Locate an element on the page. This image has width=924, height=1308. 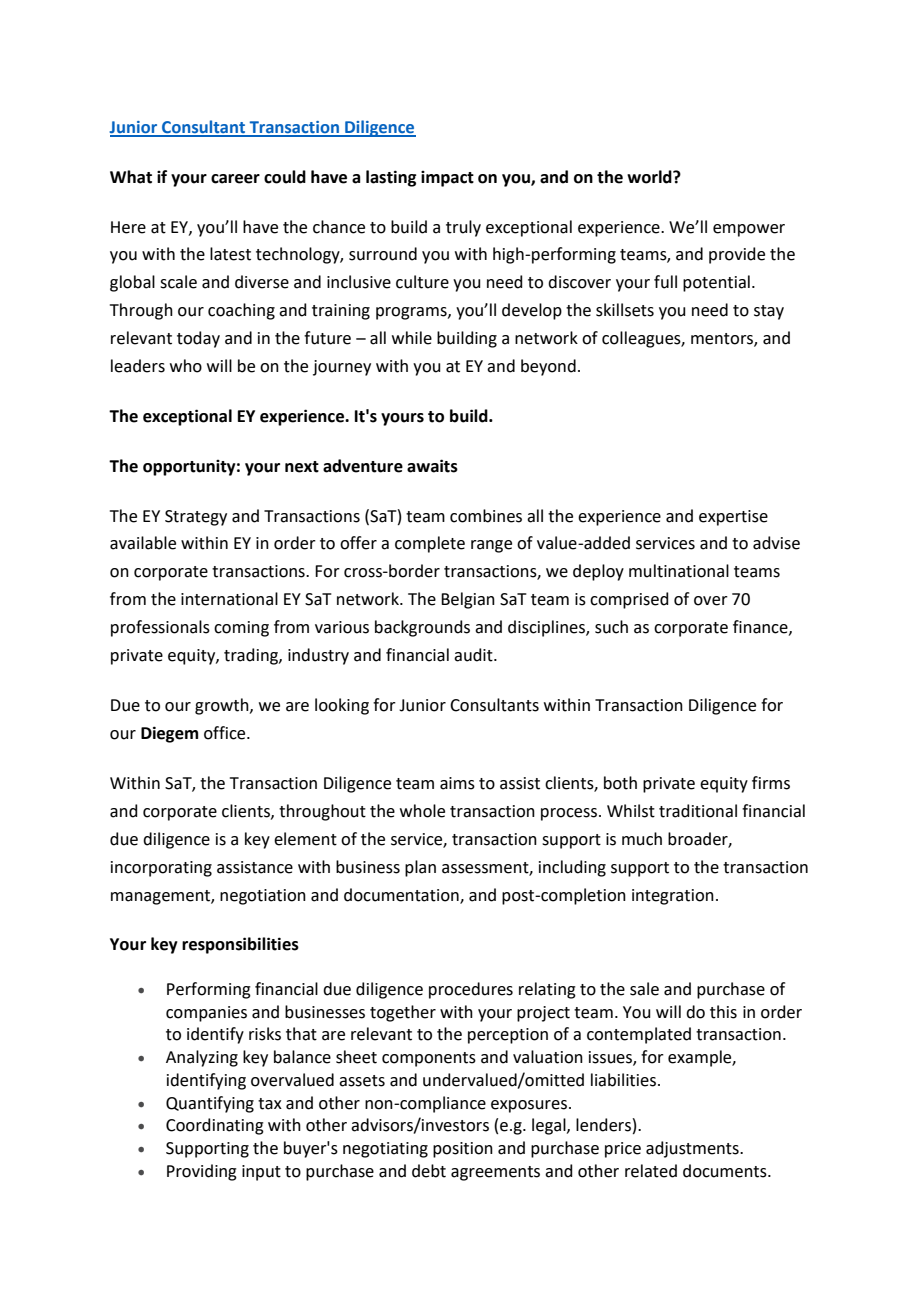
audit is located at coordinates (474, 655).
